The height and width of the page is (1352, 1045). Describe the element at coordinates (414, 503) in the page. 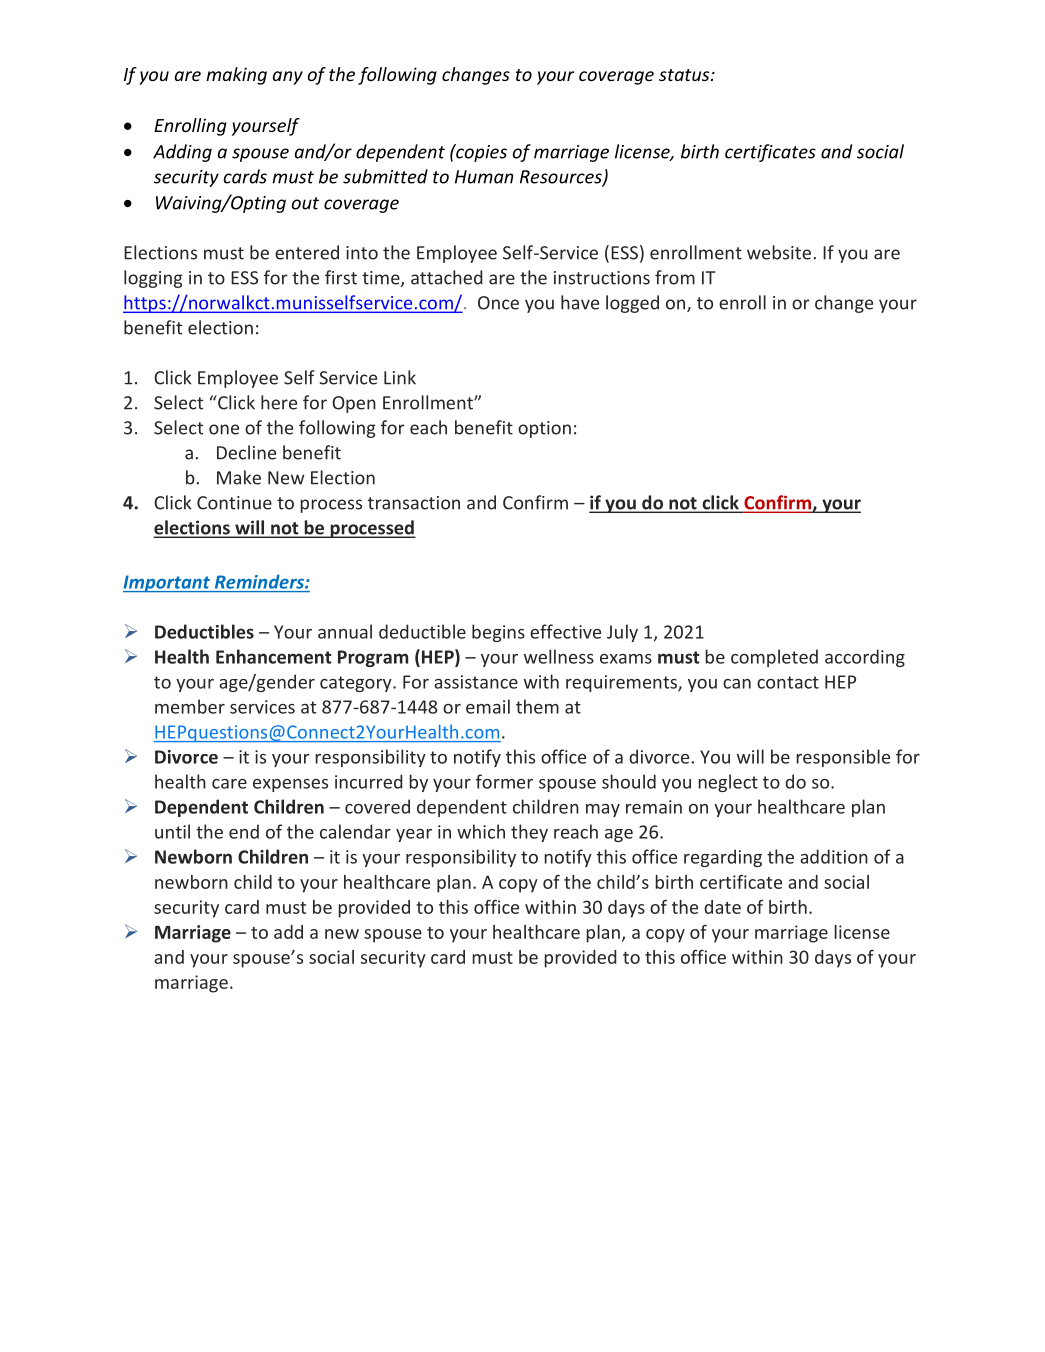

I see `transaction` at that location.
